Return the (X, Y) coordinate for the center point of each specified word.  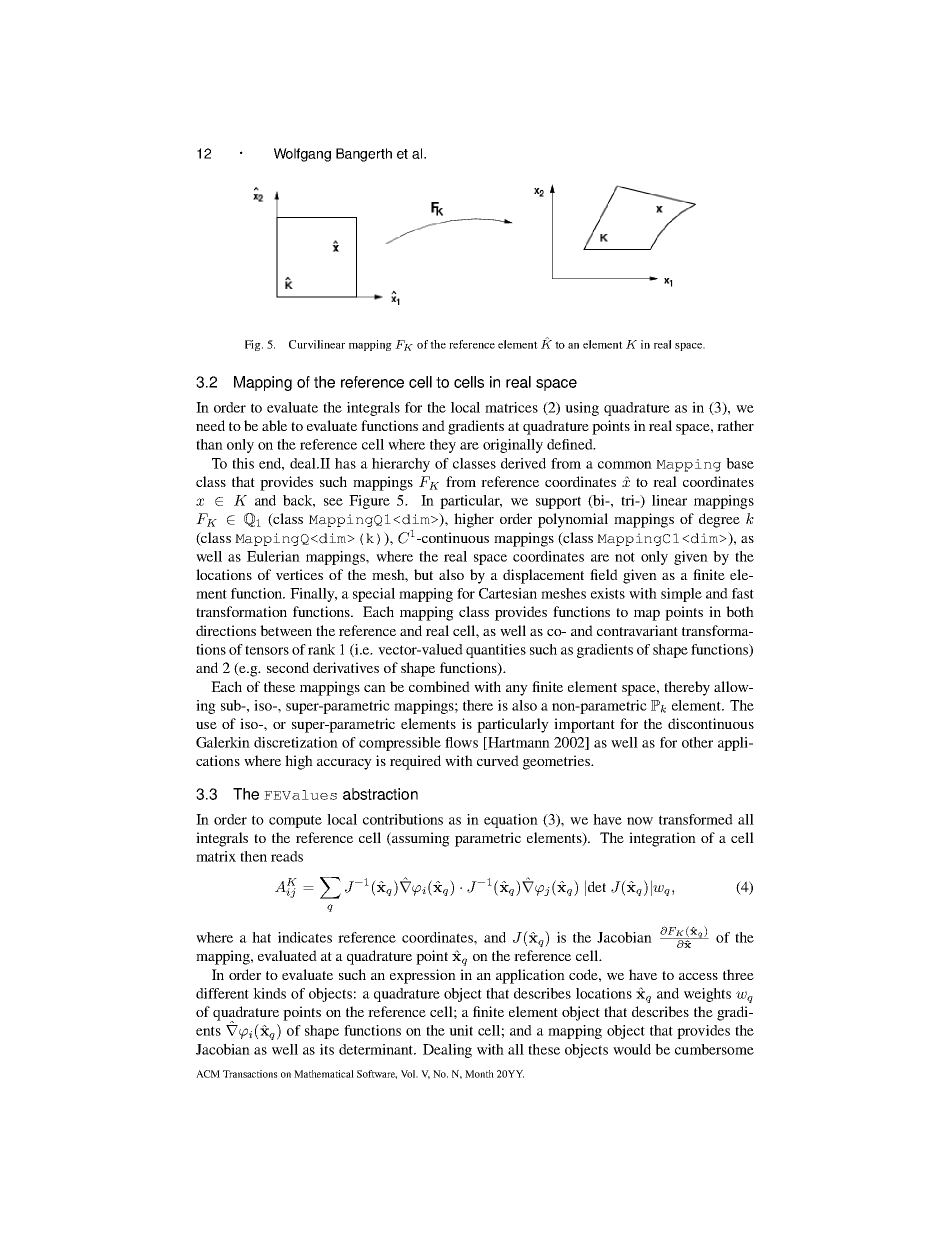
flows (461, 742)
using (582, 409)
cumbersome (714, 1049)
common (625, 465)
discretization (296, 742)
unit (461, 1030)
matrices (511, 407)
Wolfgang (302, 155)
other (697, 742)
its (327, 1049)
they (443, 446)
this (243, 463)
